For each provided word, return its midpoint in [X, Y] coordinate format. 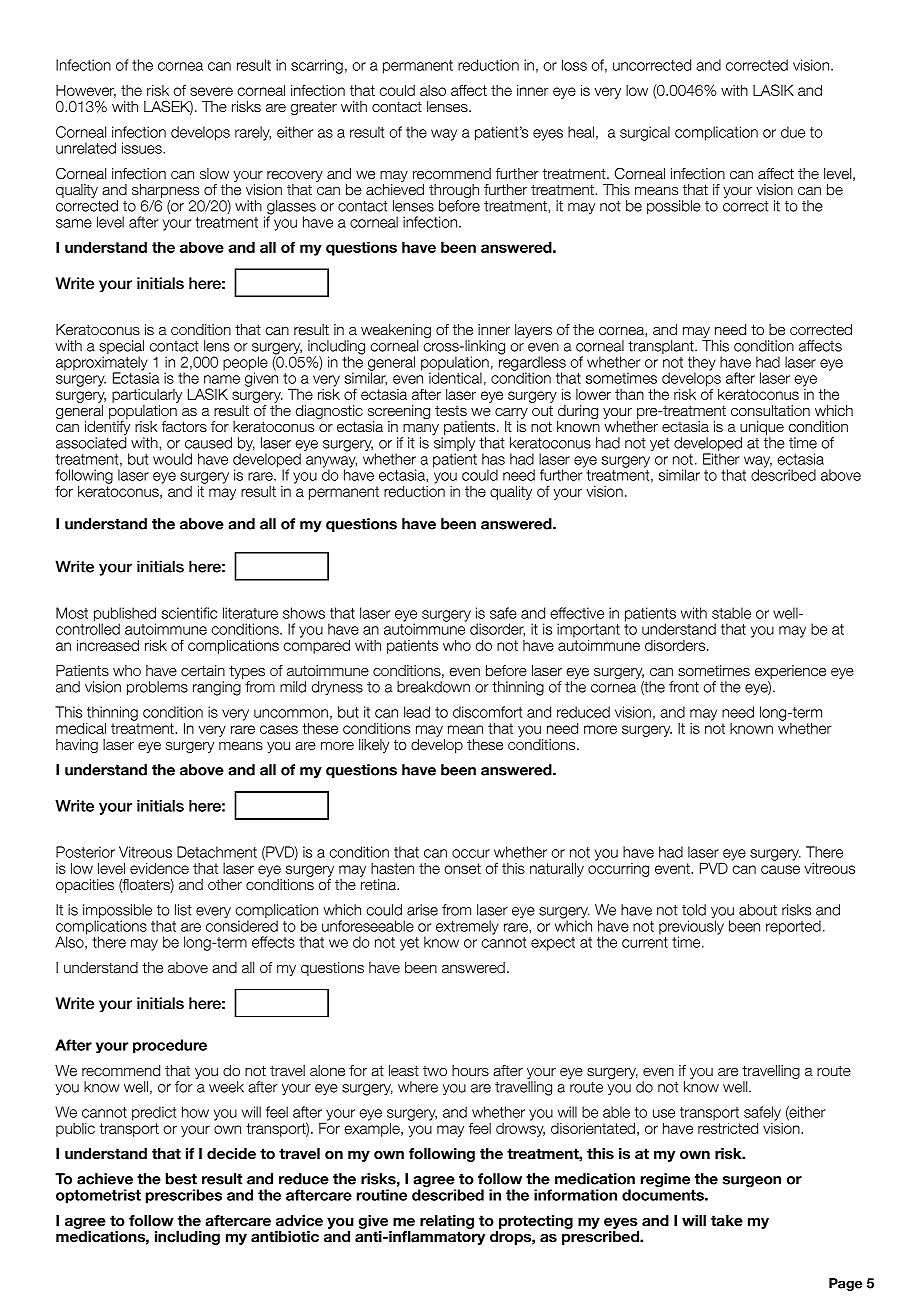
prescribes [184, 1196]
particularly [147, 396]
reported [793, 927]
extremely [467, 927]
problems [157, 688]
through [454, 192]
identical [455, 377]
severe [211, 91]
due [793, 132]
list [183, 910]
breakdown [433, 687]
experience [790, 673]
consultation [770, 411]
